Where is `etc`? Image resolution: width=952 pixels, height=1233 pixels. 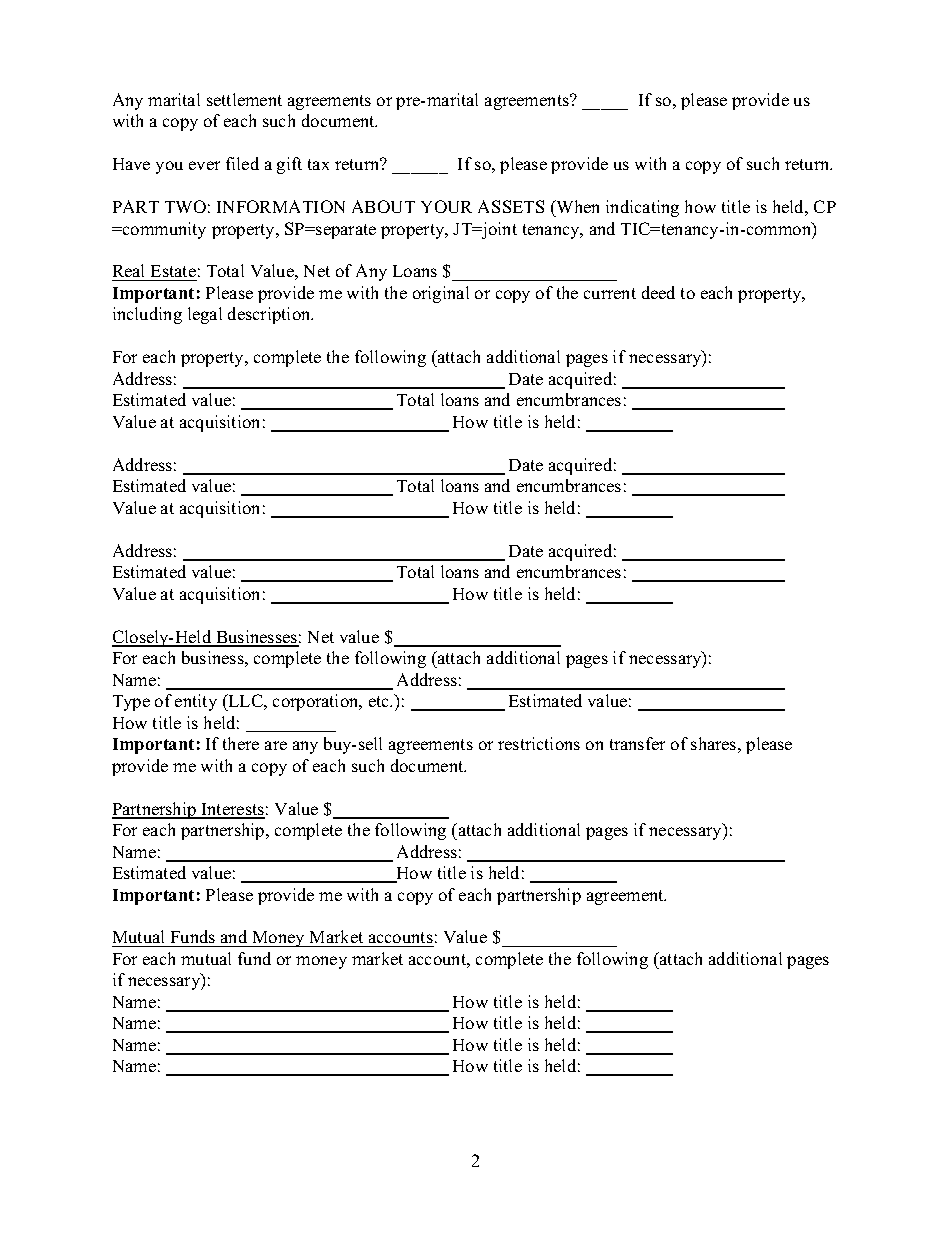
etc is located at coordinates (380, 701).
